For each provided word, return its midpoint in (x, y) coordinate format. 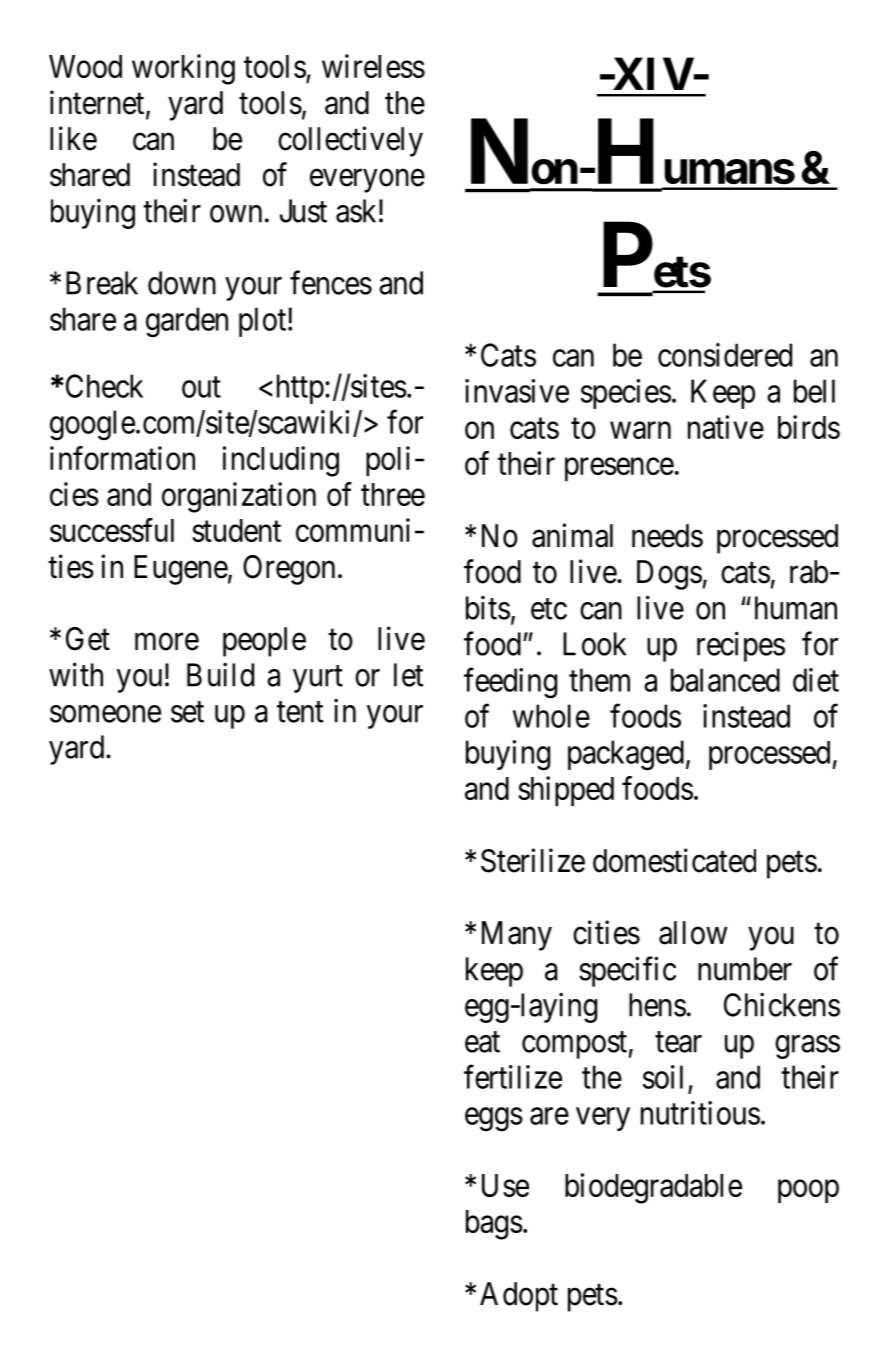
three (393, 494)
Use (505, 1185)
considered (725, 355)
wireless (373, 66)
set (187, 712)
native (726, 427)
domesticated (674, 860)
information (122, 458)
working (183, 69)
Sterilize (533, 860)
